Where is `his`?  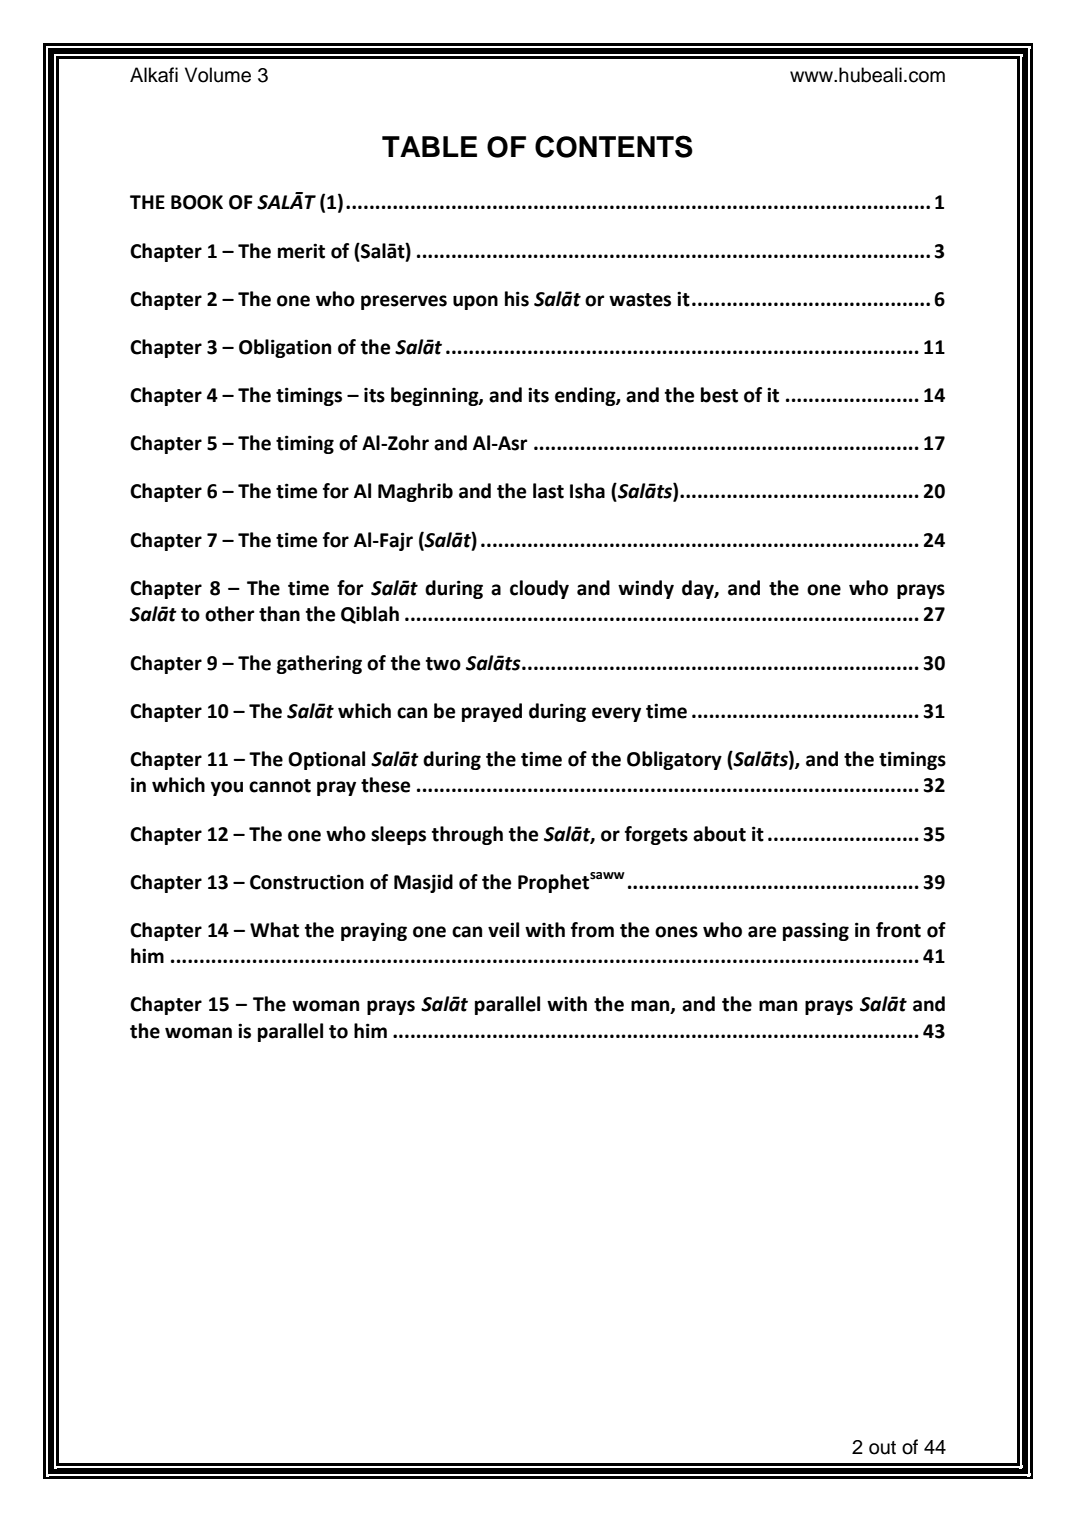
his is located at coordinates (517, 299).
